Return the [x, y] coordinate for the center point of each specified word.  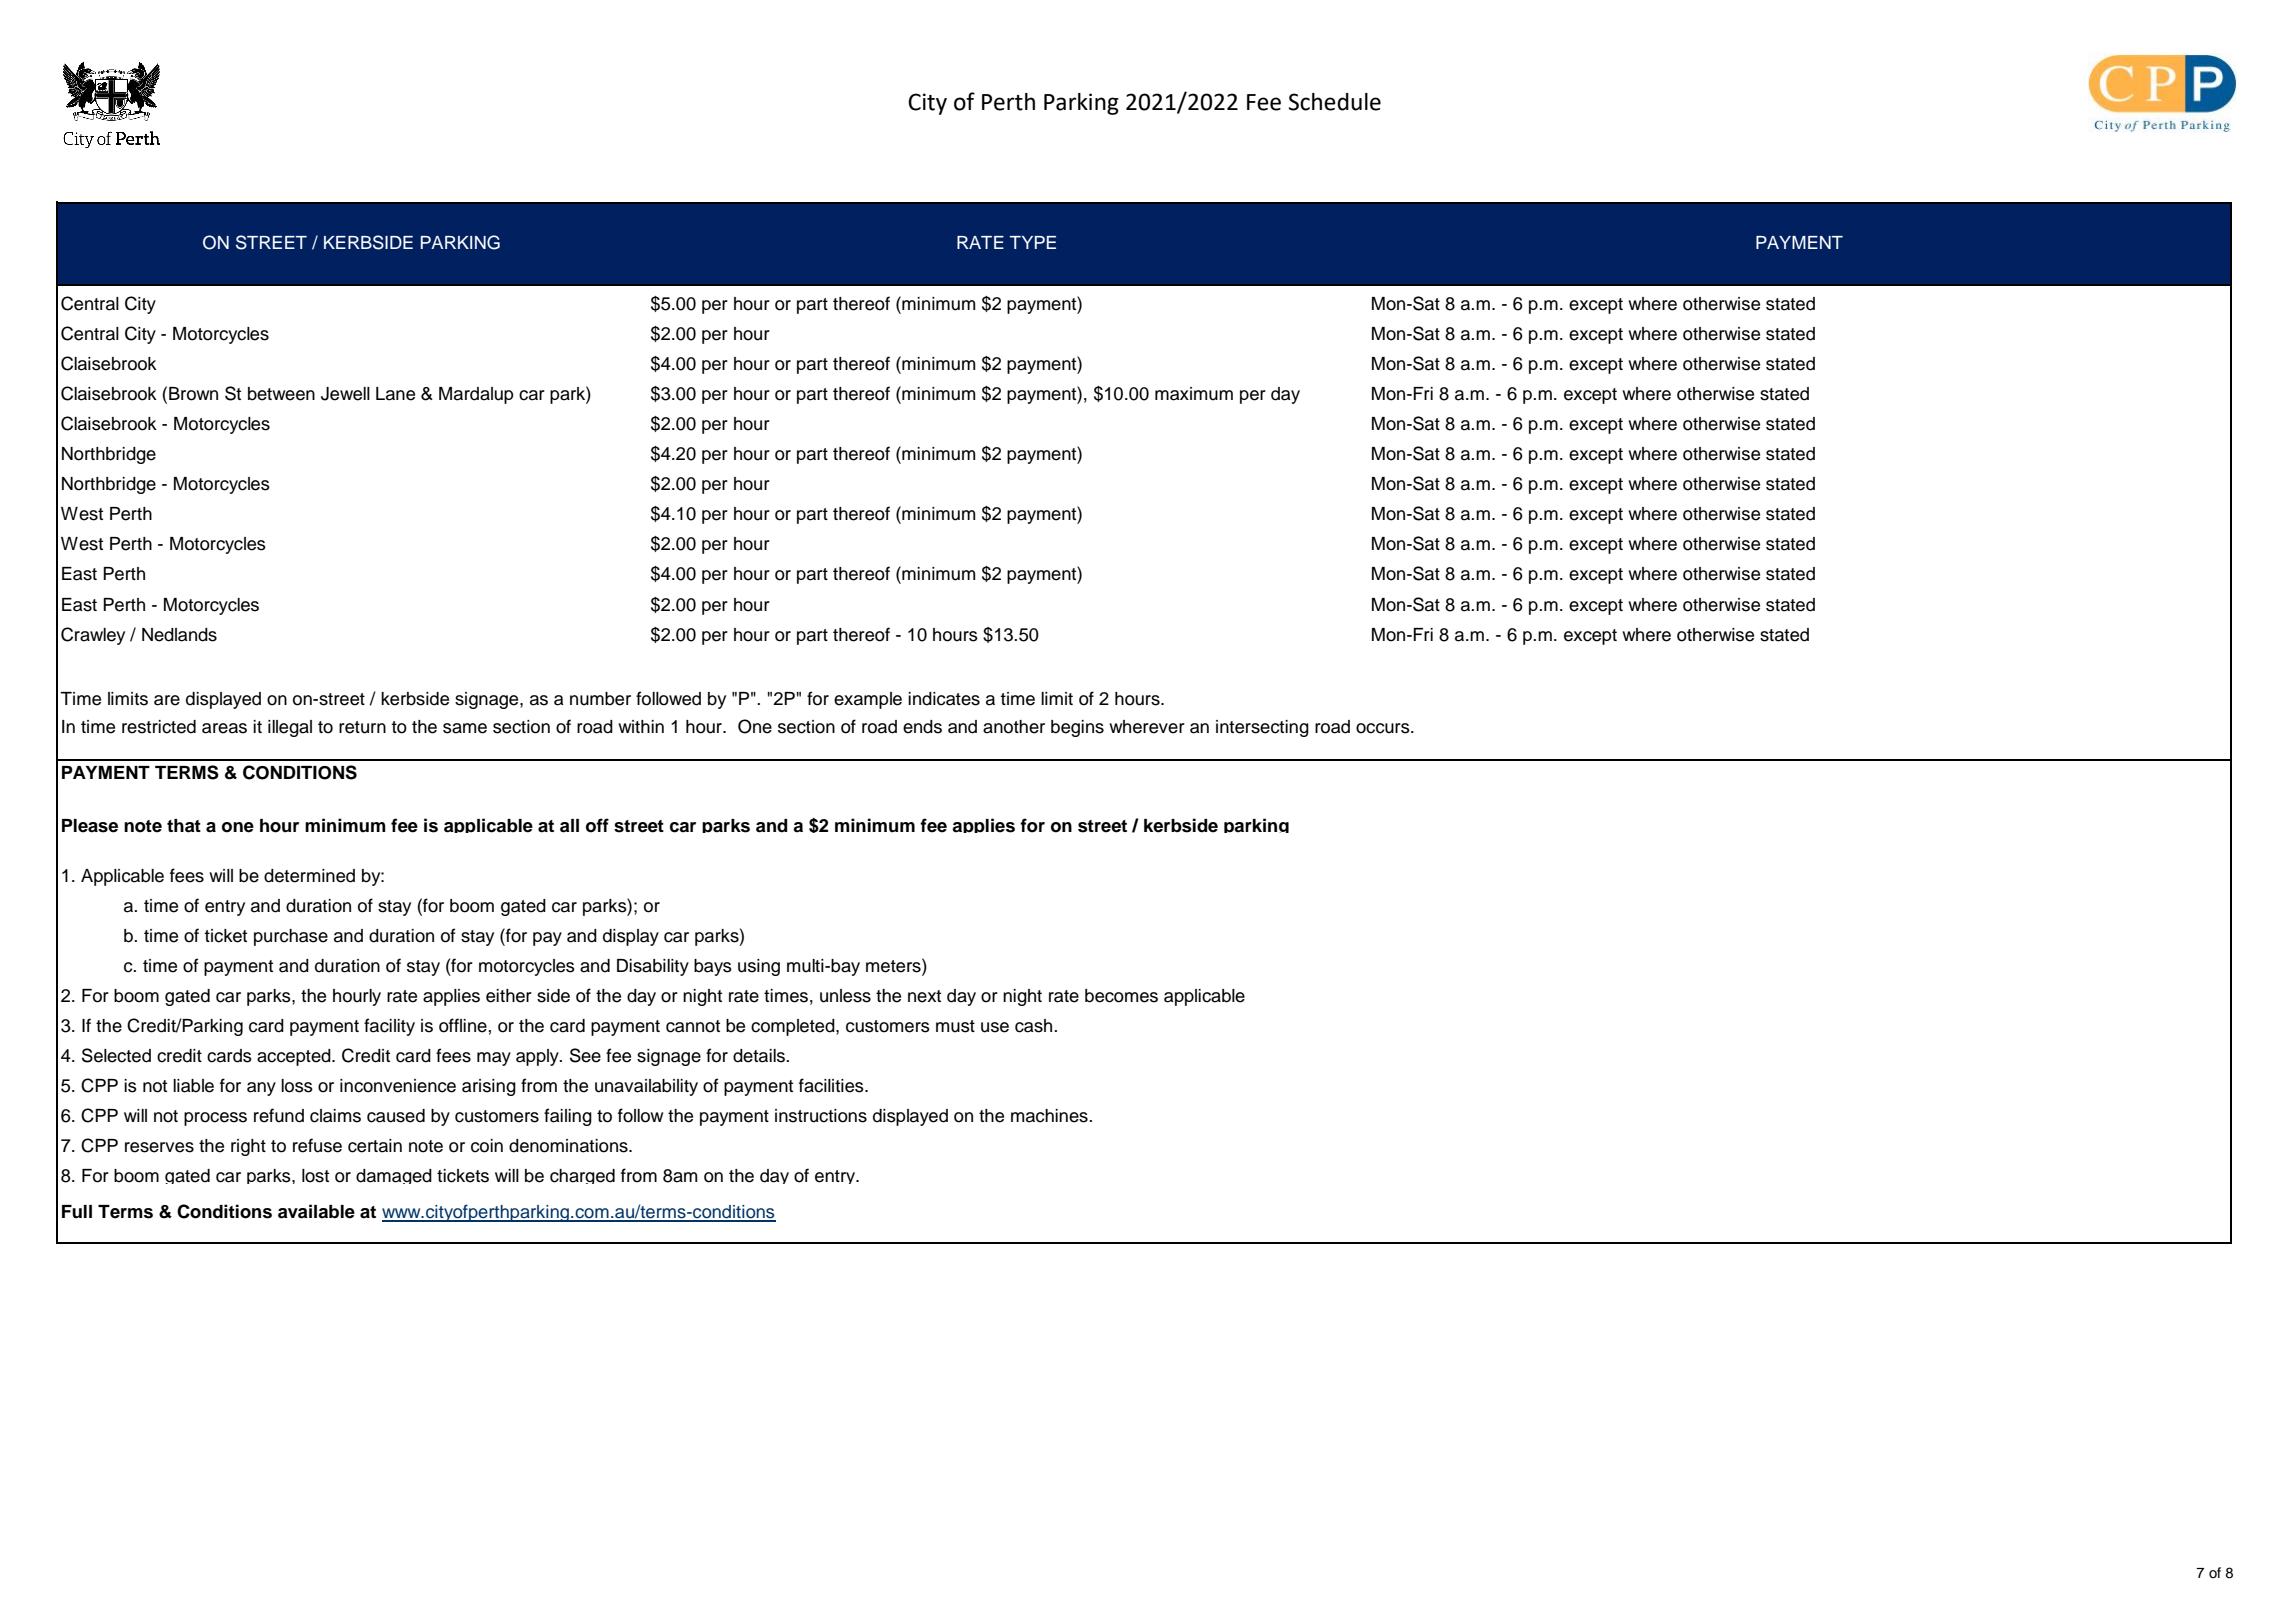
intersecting [1262, 728]
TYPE [1033, 242]
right [248, 1147]
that [184, 826]
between [281, 394]
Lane [395, 394]
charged [582, 1176]
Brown [193, 394]
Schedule [1335, 102]
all [569, 826]
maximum [1194, 394]
